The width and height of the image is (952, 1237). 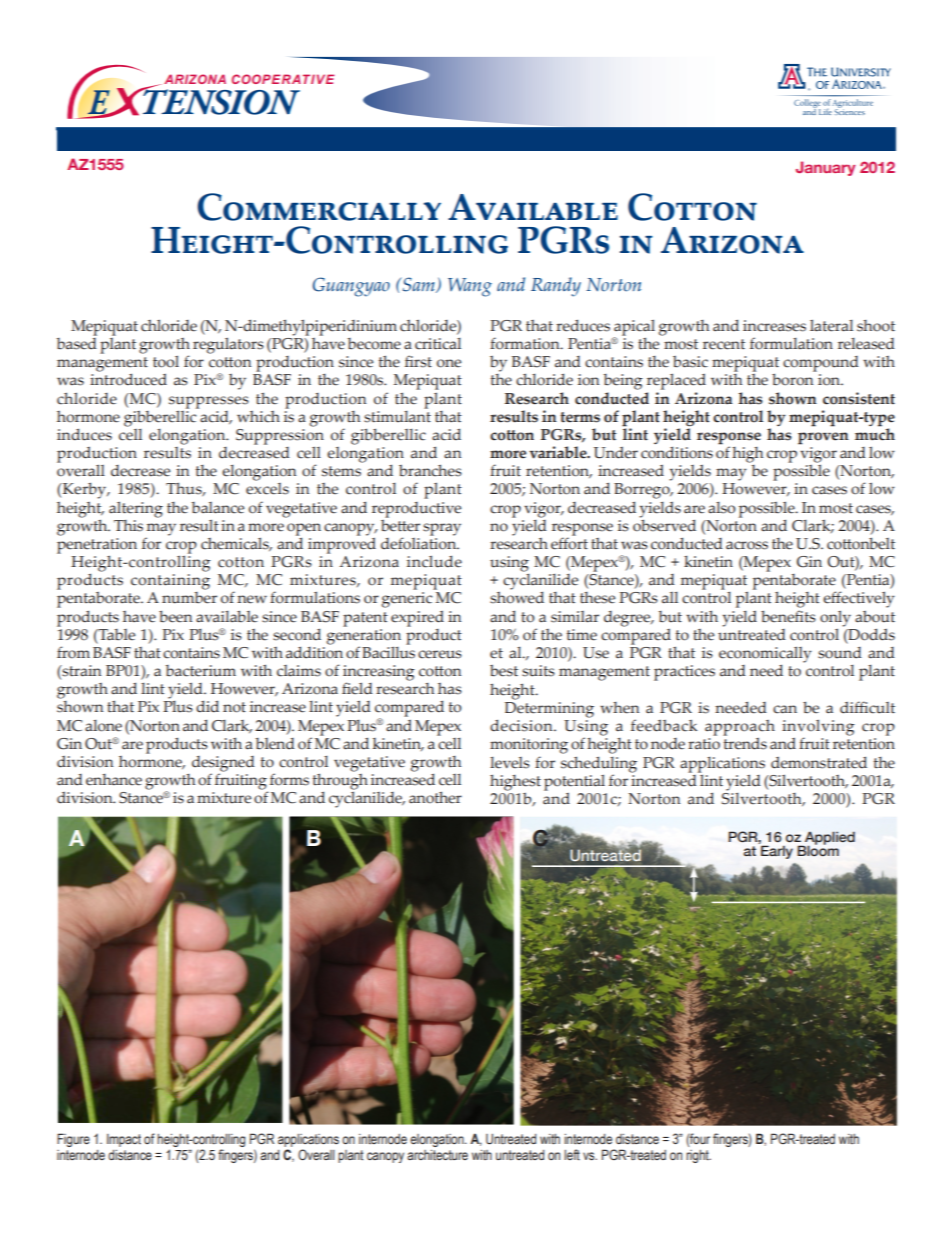 What do you see at coordinates (437, 1155) in the image?
I see `architecture` at bounding box center [437, 1155].
